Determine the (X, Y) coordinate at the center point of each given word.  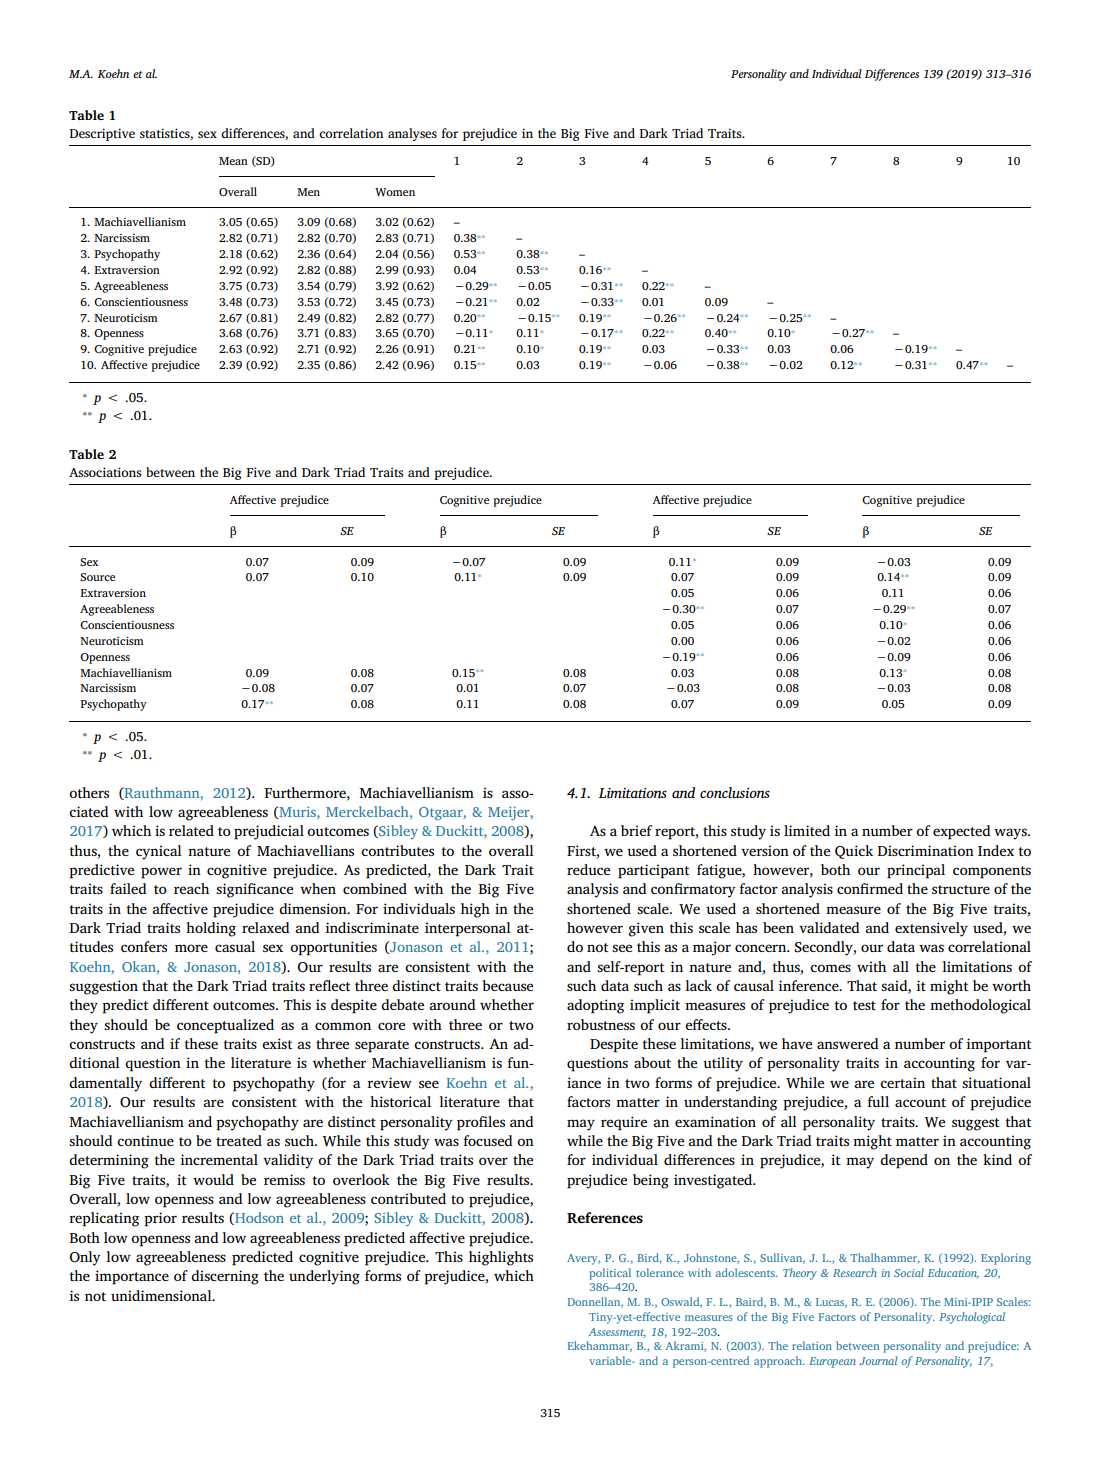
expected (962, 832)
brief (636, 830)
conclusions (735, 792)
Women (395, 192)
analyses (412, 134)
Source (97, 577)
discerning (225, 1277)
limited (807, 830)
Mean (233, 161)
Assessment (617, 1333)
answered (848, 1043)
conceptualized (225, 1026)
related (191, 830)
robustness (601, 1024)
